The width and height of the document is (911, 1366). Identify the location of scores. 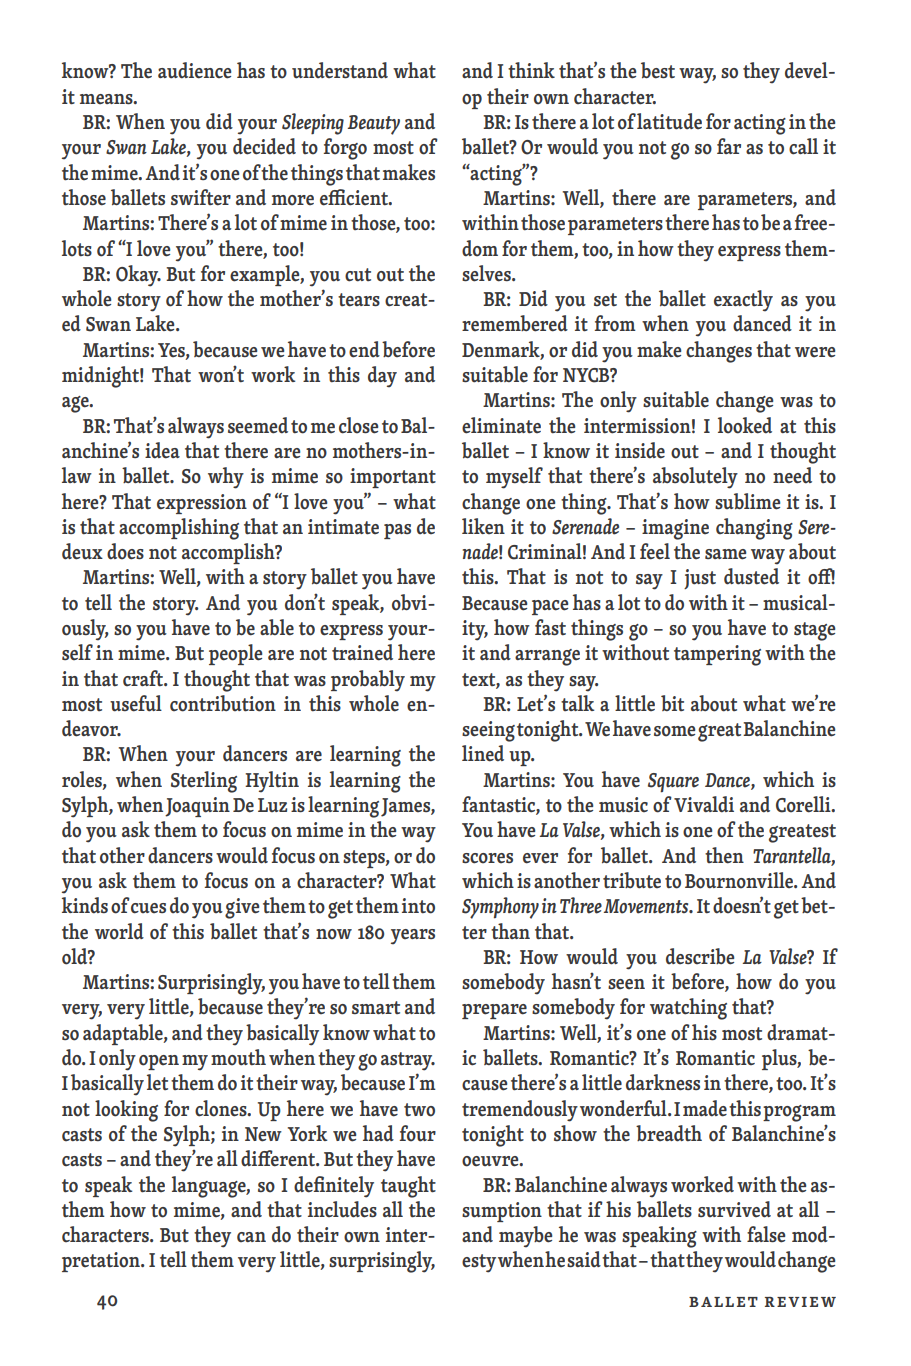
(487, 858).
